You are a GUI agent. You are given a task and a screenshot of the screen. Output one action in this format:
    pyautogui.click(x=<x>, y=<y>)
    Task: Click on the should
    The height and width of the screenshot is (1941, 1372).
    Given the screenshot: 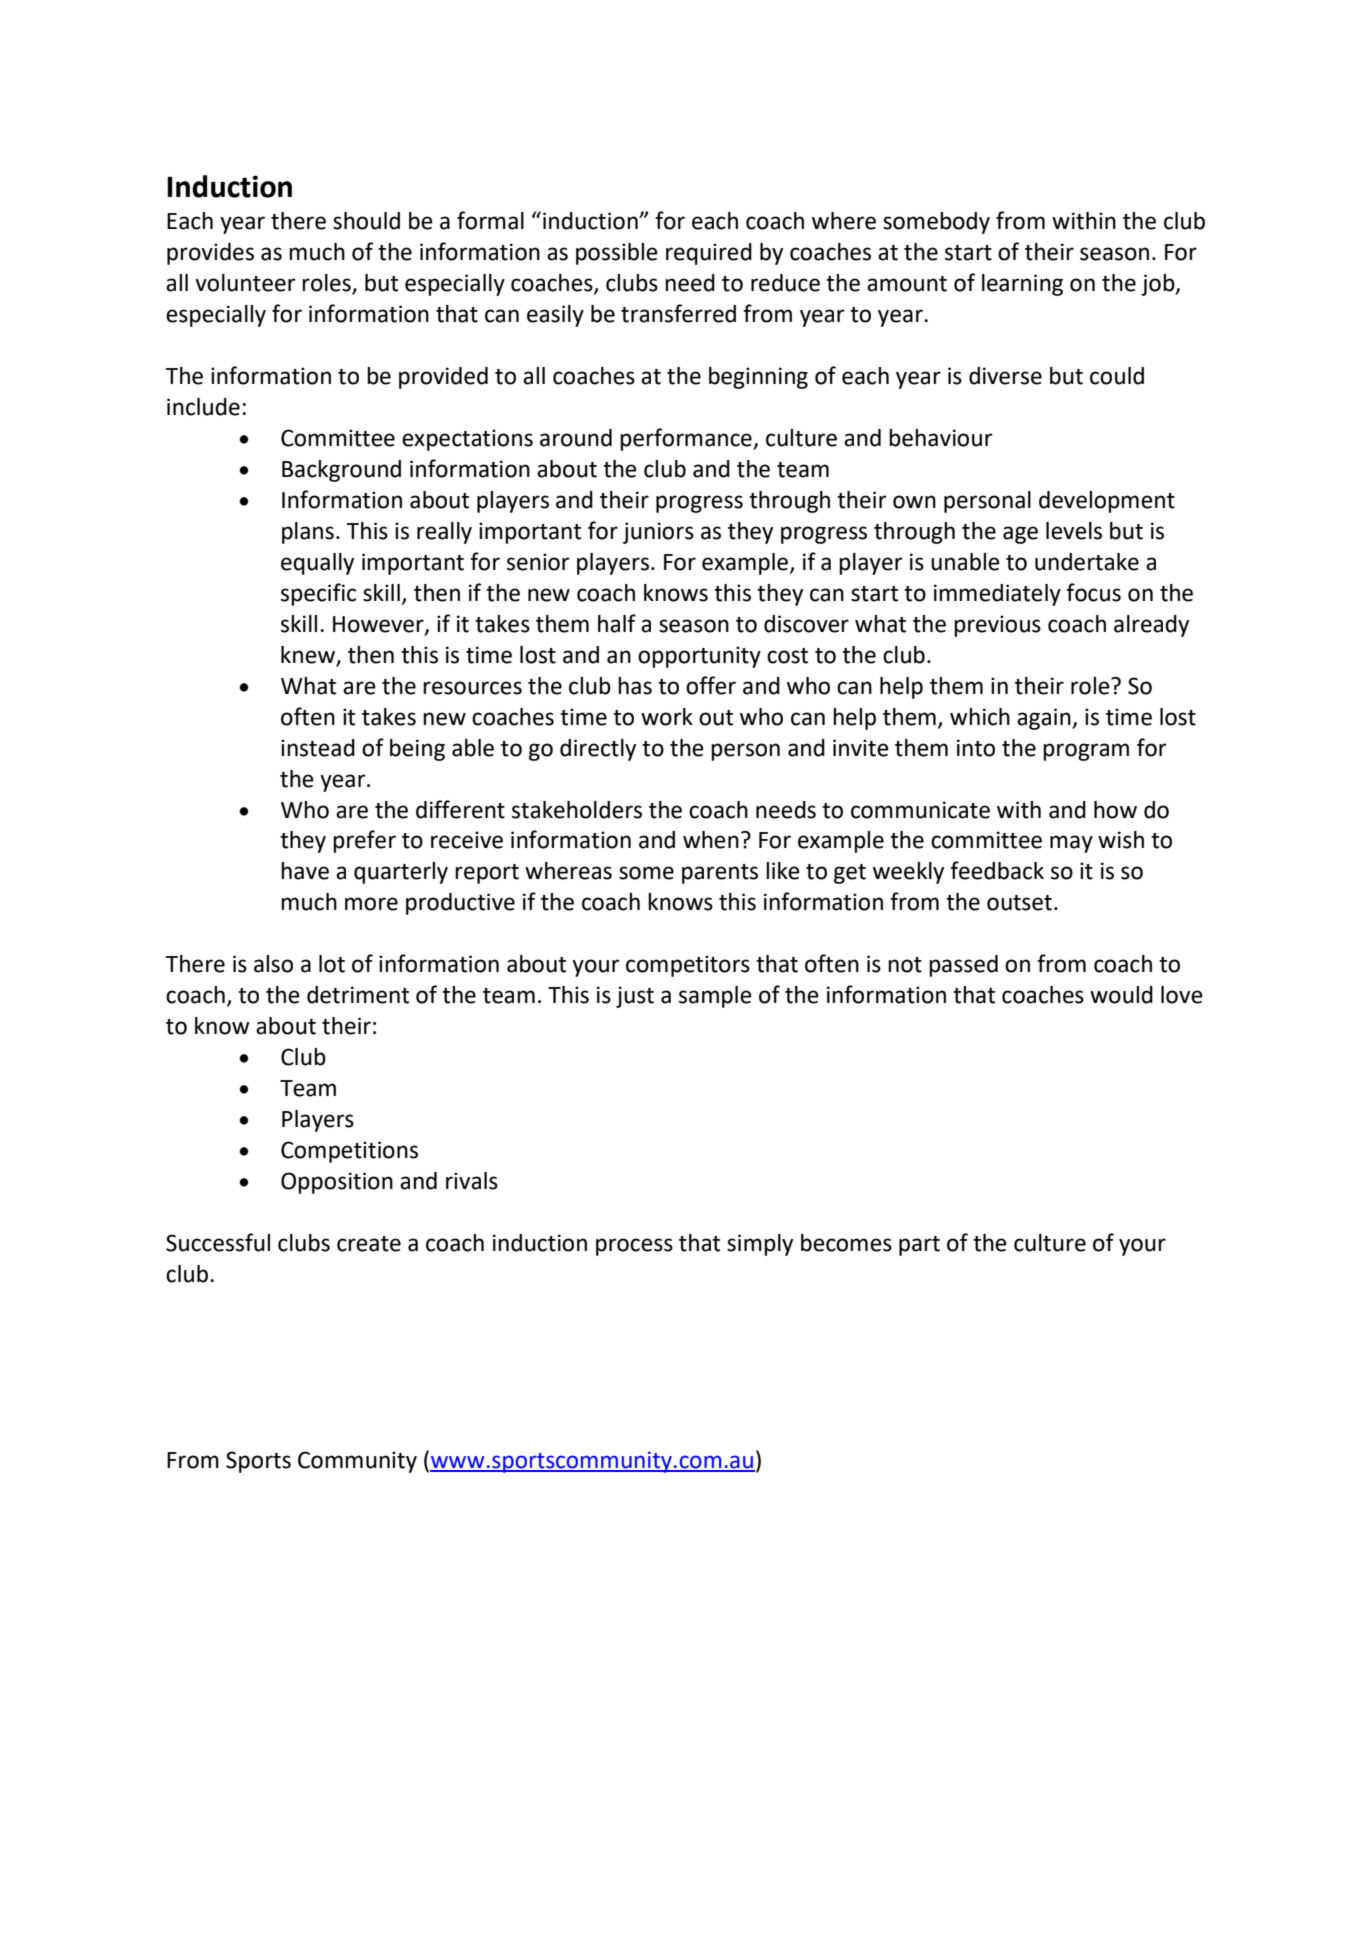 What is the action you would take?
    pyautogui.click(x=366, y=221)
